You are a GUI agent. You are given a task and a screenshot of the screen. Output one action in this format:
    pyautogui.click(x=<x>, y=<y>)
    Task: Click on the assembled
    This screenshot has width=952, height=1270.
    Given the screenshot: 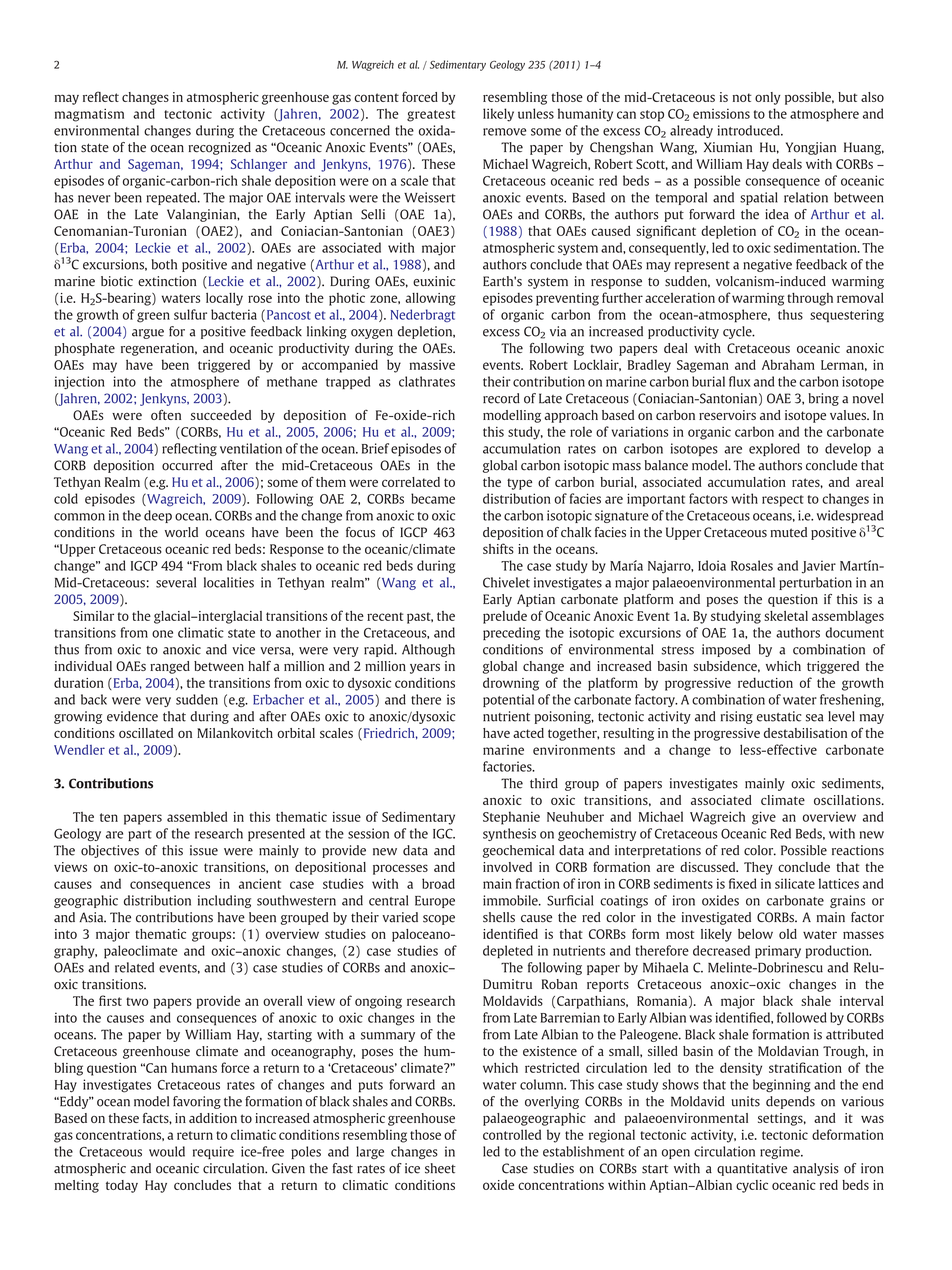 What is the action you would take?
    pyautogui.click(x=197, y=816)
